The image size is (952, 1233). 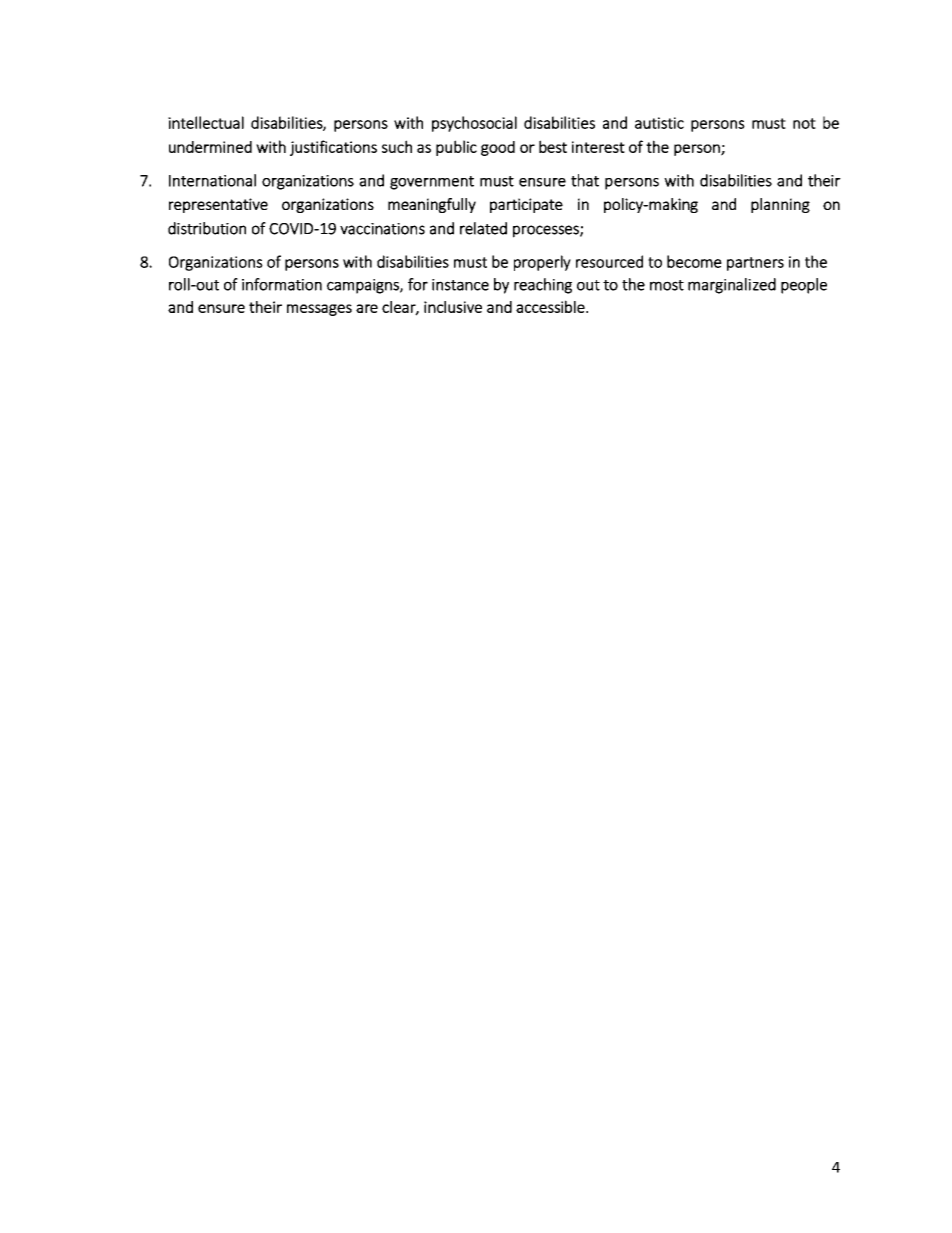 What do you see at coordinates (694, 261) in the screenshot?
I see `become` at bounding box center [694, 261].
